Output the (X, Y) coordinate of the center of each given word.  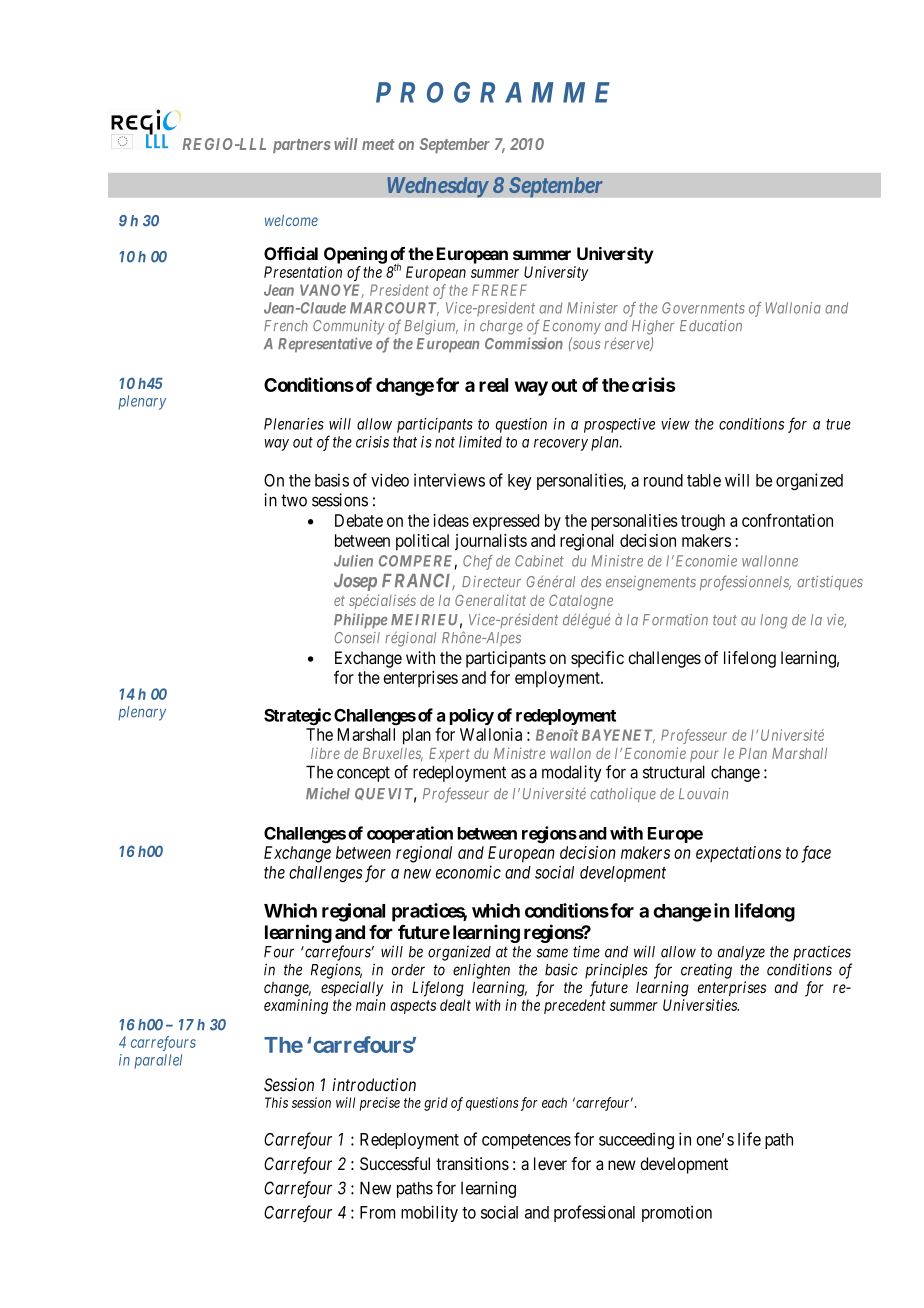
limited (480, 442)
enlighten (481, 971)
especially (352, 988)
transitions (472, 1164)
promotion (677, 1213)
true (838, 424)
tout (725, 620)
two (294, 500)
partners (302, 146)
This (276, 1102)
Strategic (297, 716)
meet (378, 144)
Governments (703, 308)
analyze (741, 953)
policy (472, 716)
